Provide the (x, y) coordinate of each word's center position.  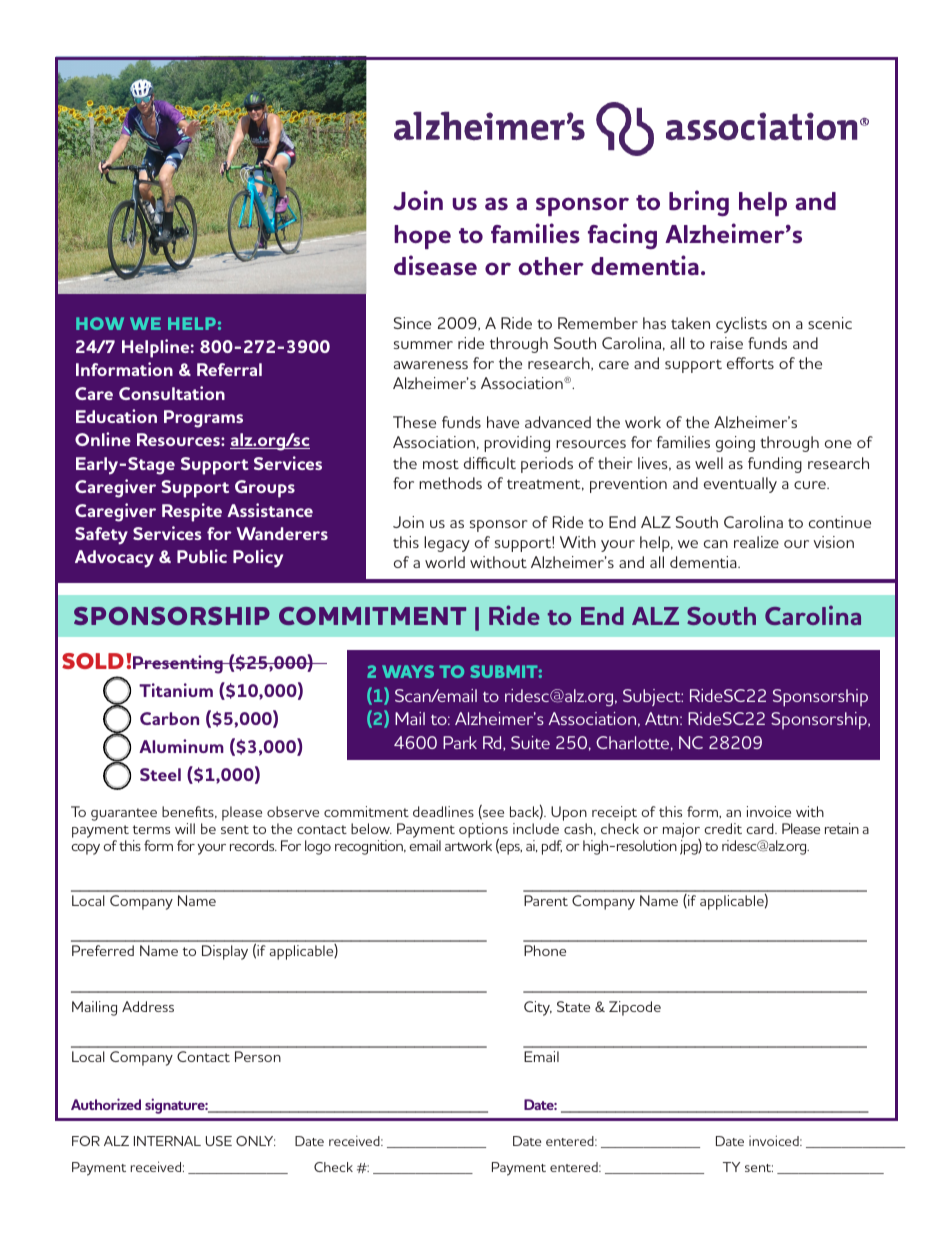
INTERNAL (167, 1141)
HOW (100, 323)
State (573, 1006)
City (538, 1008)
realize (756, 542)
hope (422, 237)
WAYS (408, 671)
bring (699, 203)
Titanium (176, 690)
